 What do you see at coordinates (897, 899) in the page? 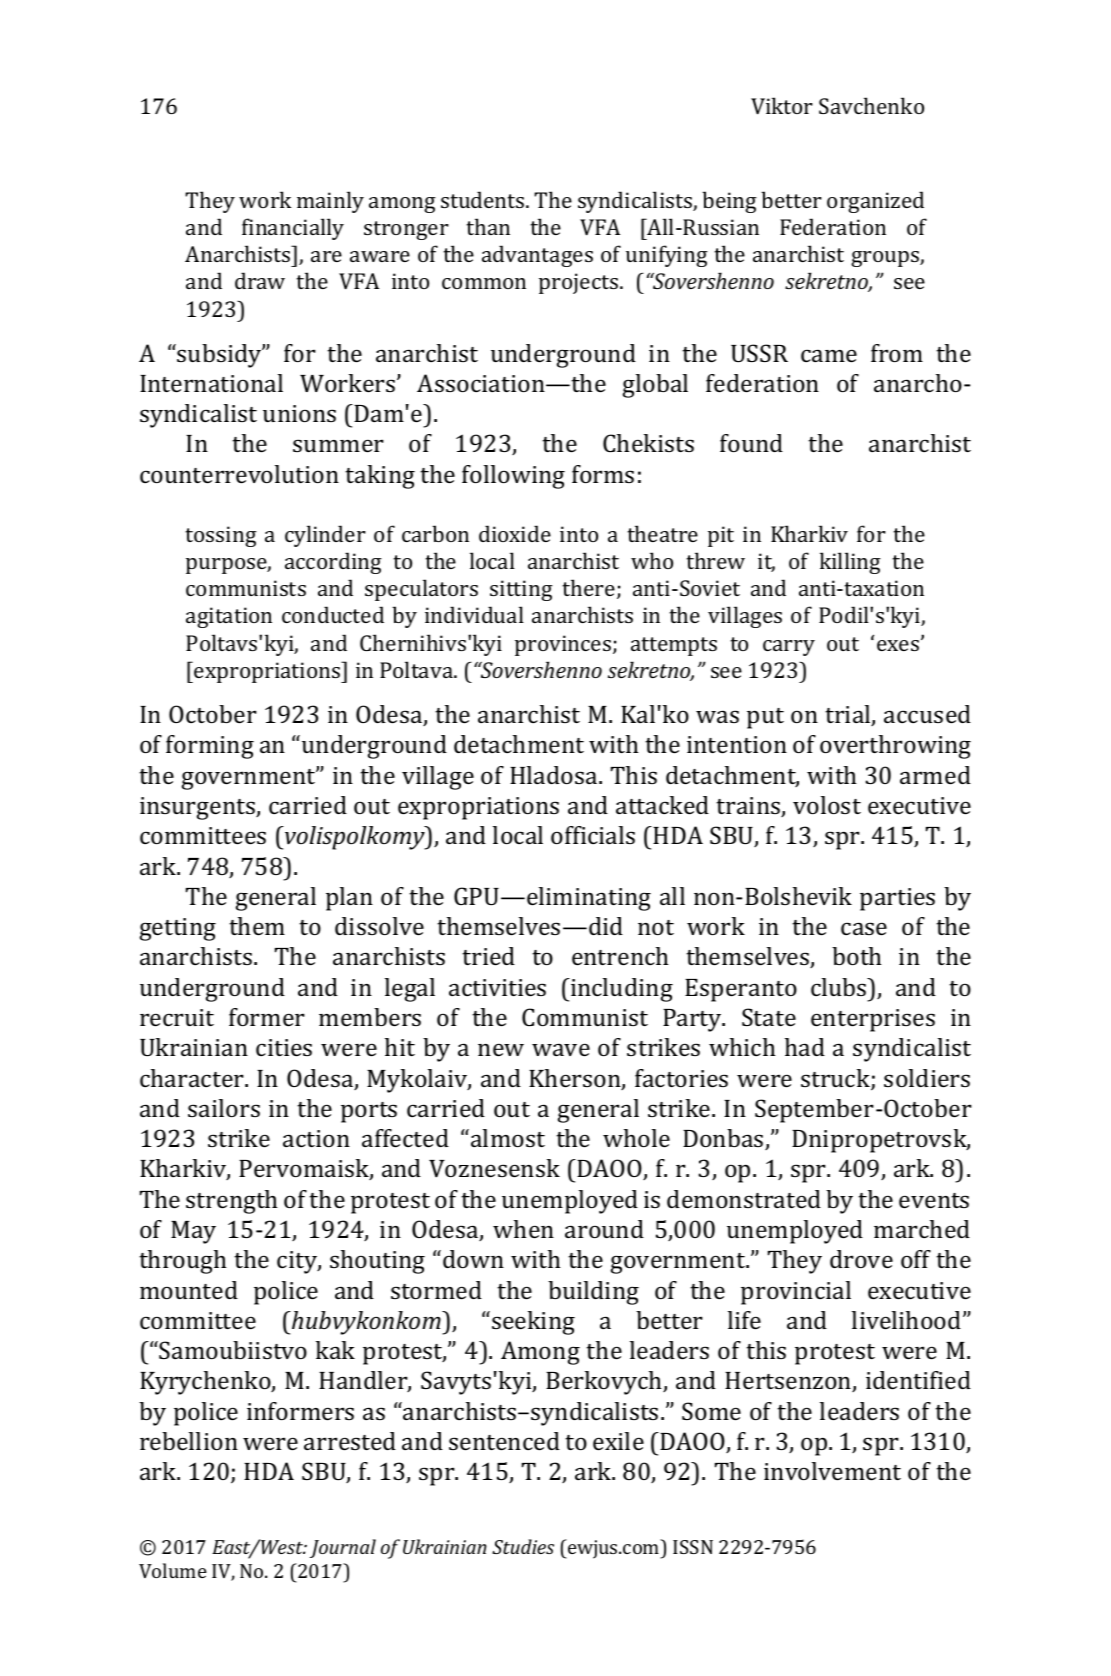
I see `parties` at bounding box center [897, 899].
